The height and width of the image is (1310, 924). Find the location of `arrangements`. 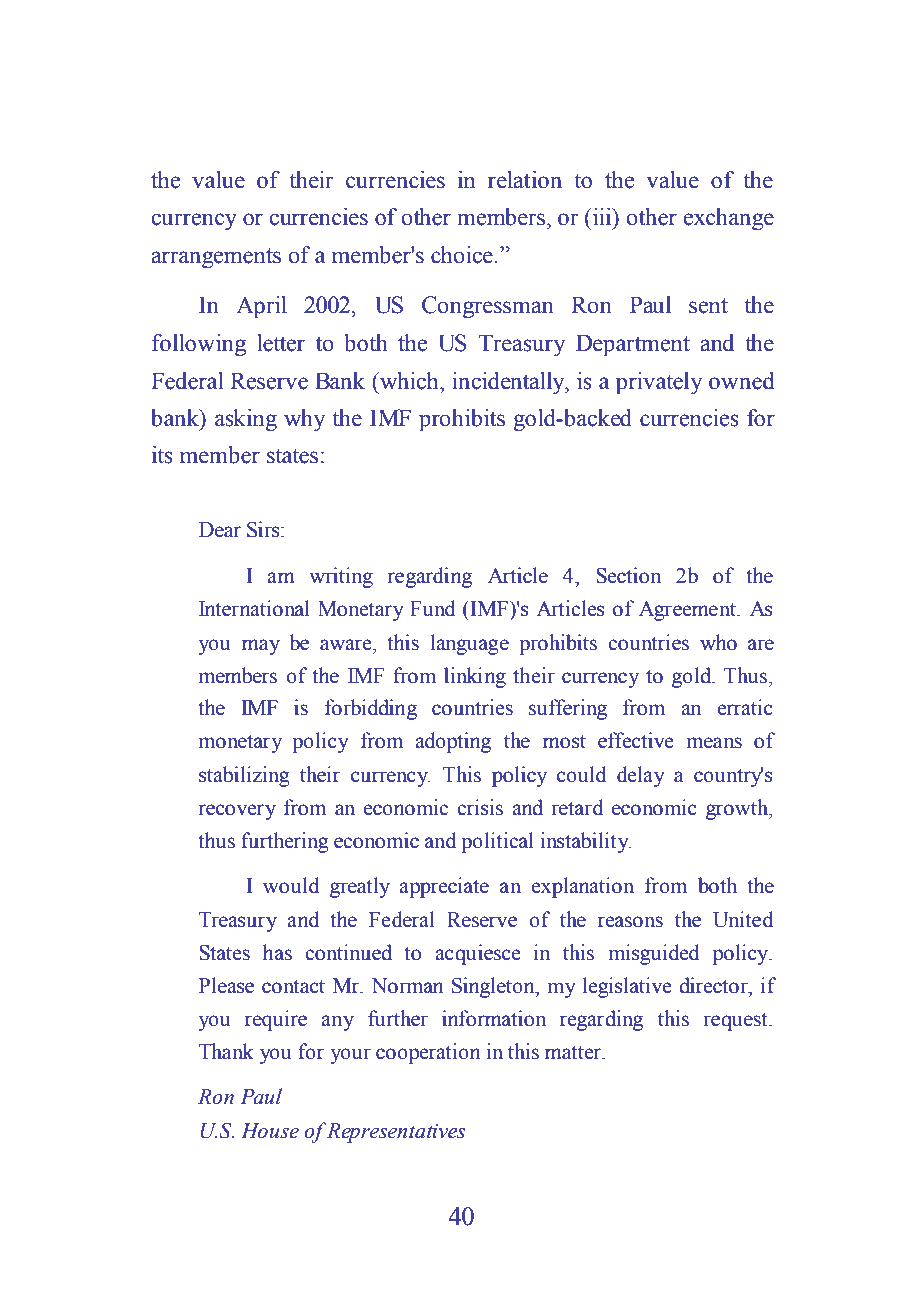

arrangements is located at coordinates (216, 258).
